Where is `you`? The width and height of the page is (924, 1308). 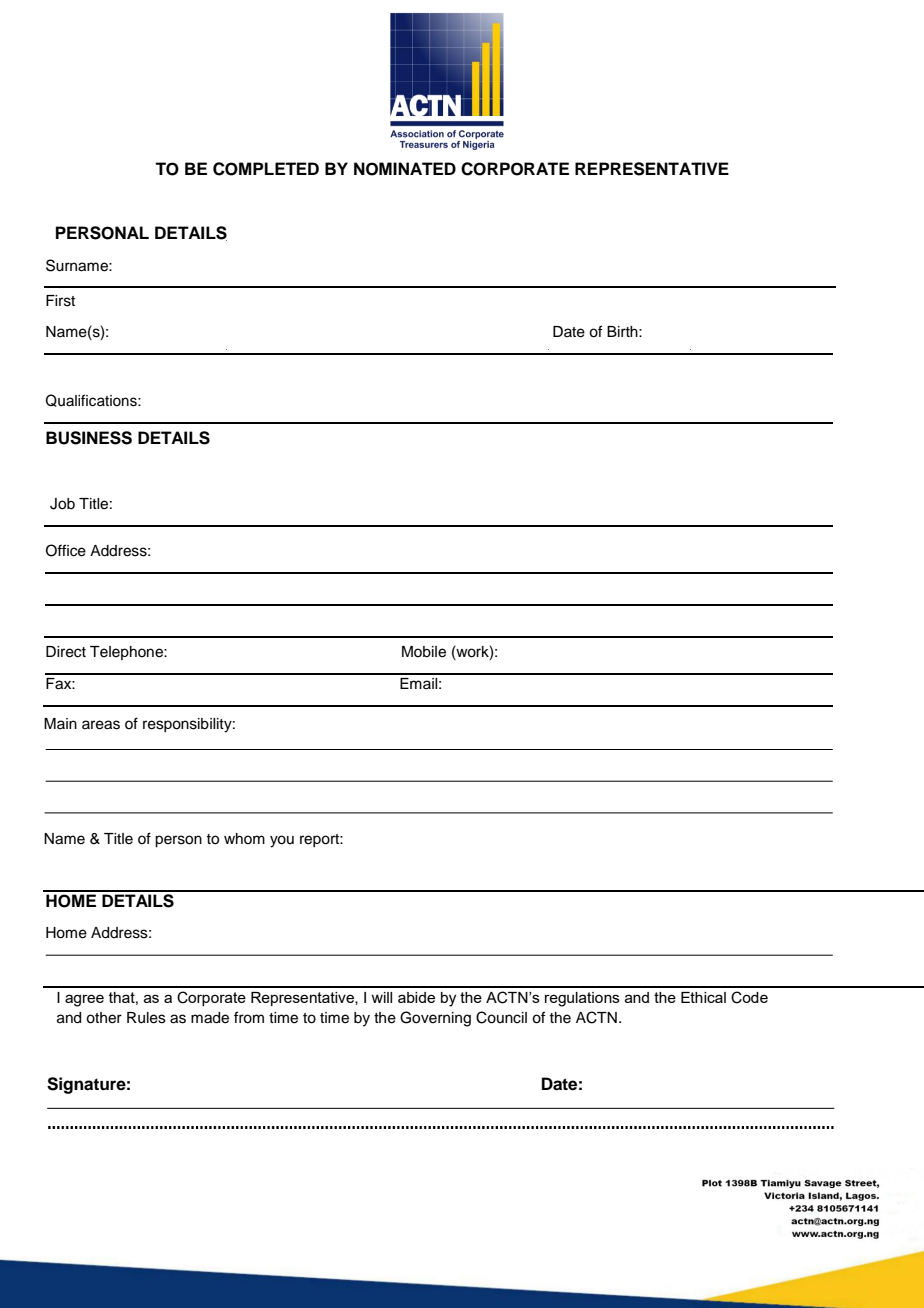
you is located at coordinates (282, 841).
